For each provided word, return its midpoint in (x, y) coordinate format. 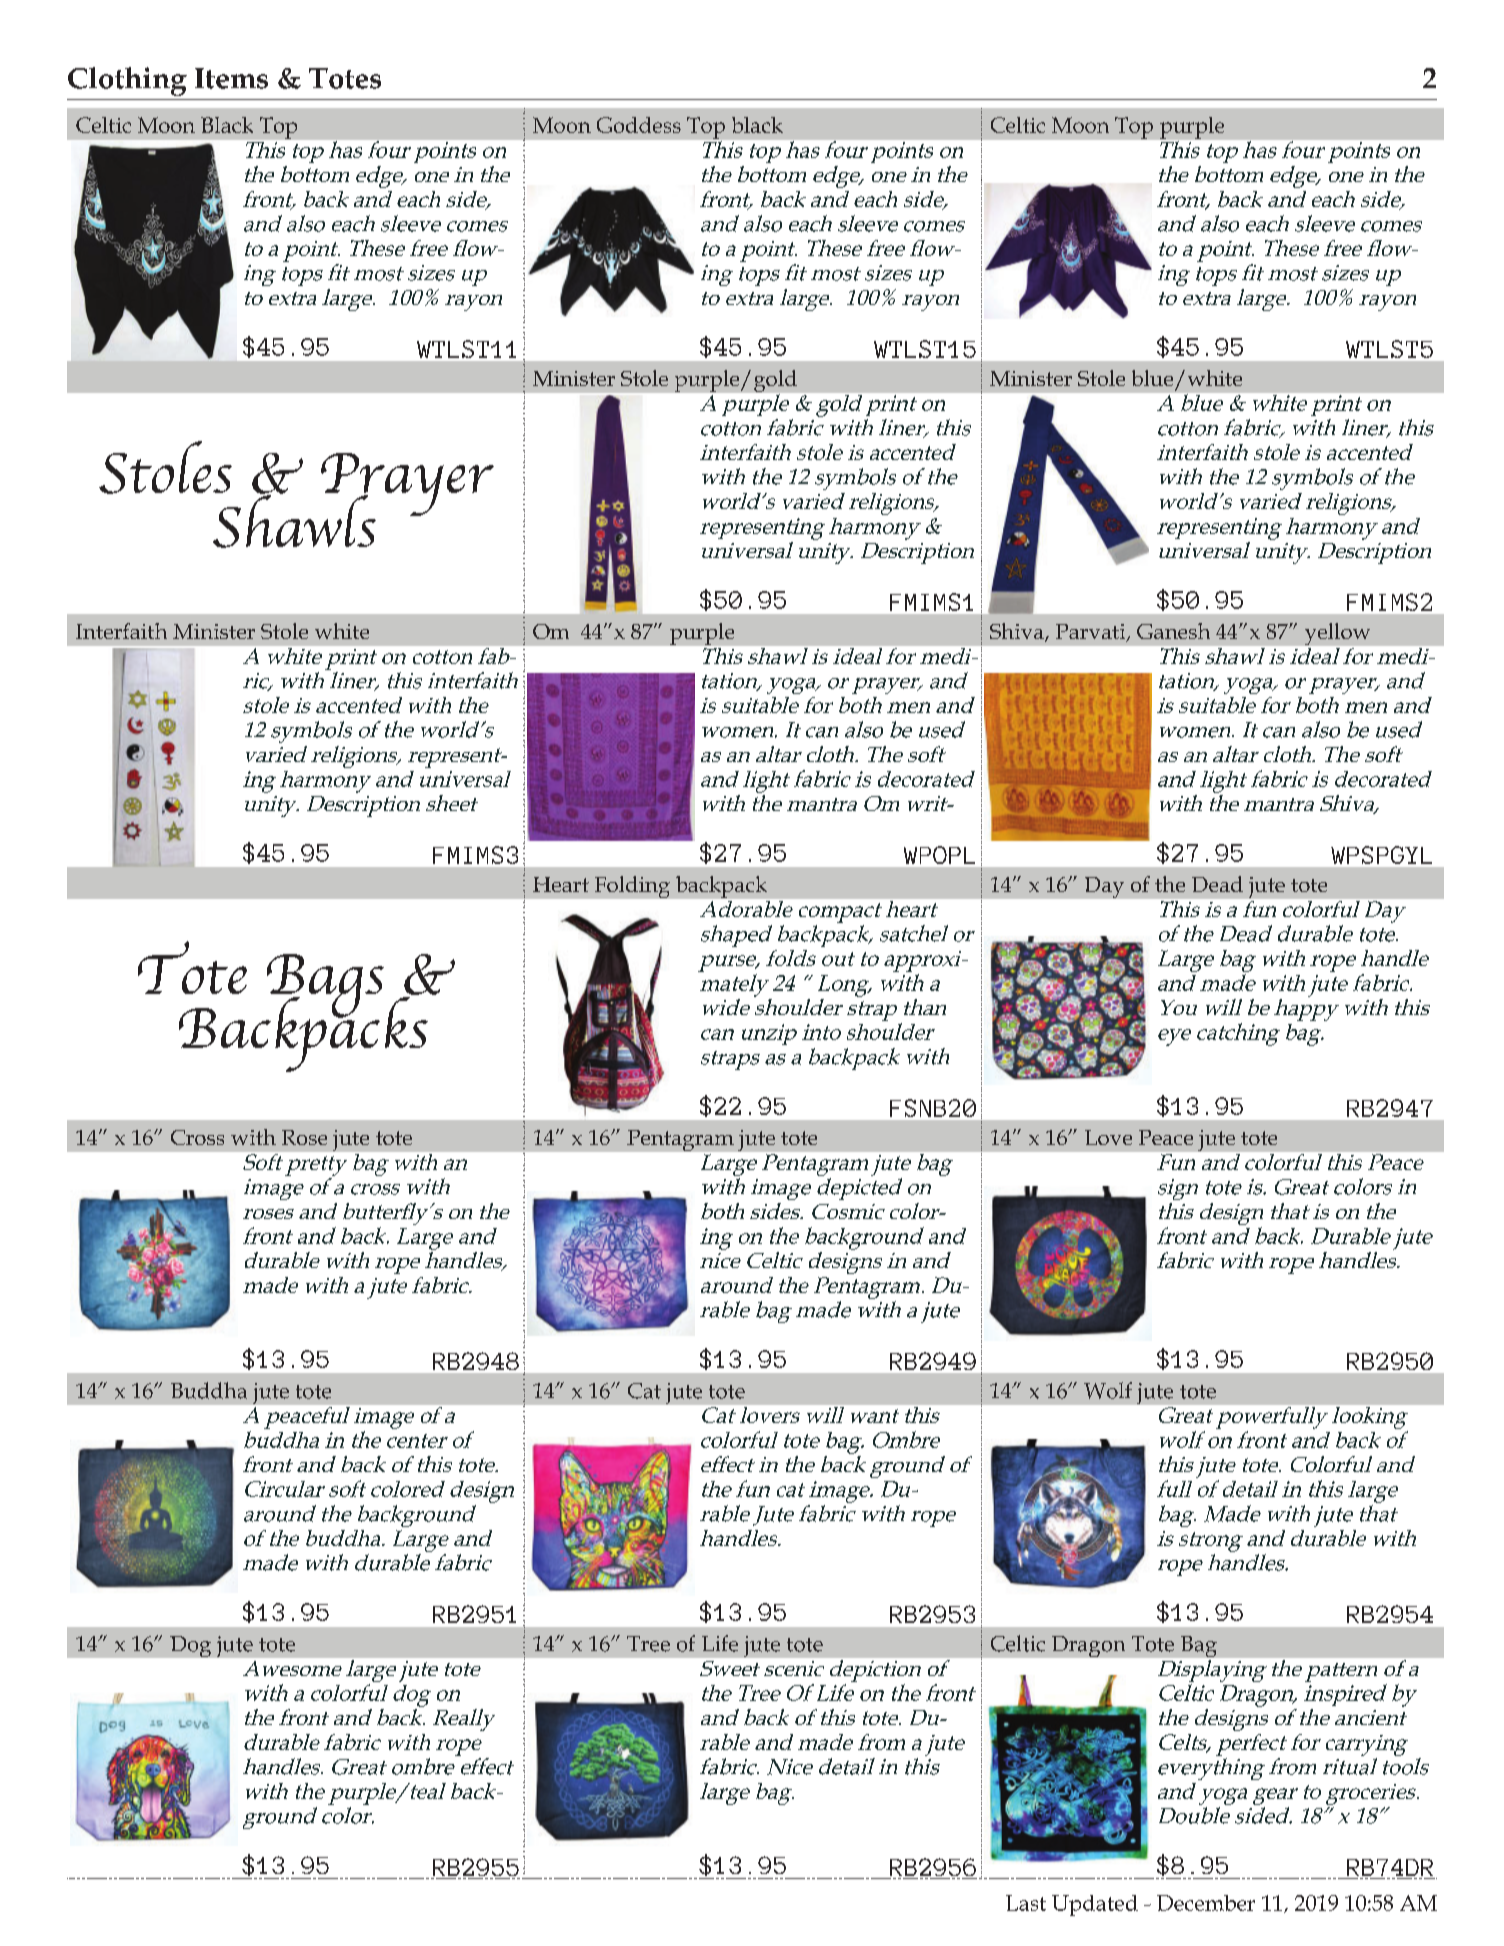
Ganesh (1173, 631)
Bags (325, 987)
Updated (1095, 1905)
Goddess (639, 125)
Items (231, 78)
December (1206, 1903)
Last (1026, 1903)
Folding (632, 887)
